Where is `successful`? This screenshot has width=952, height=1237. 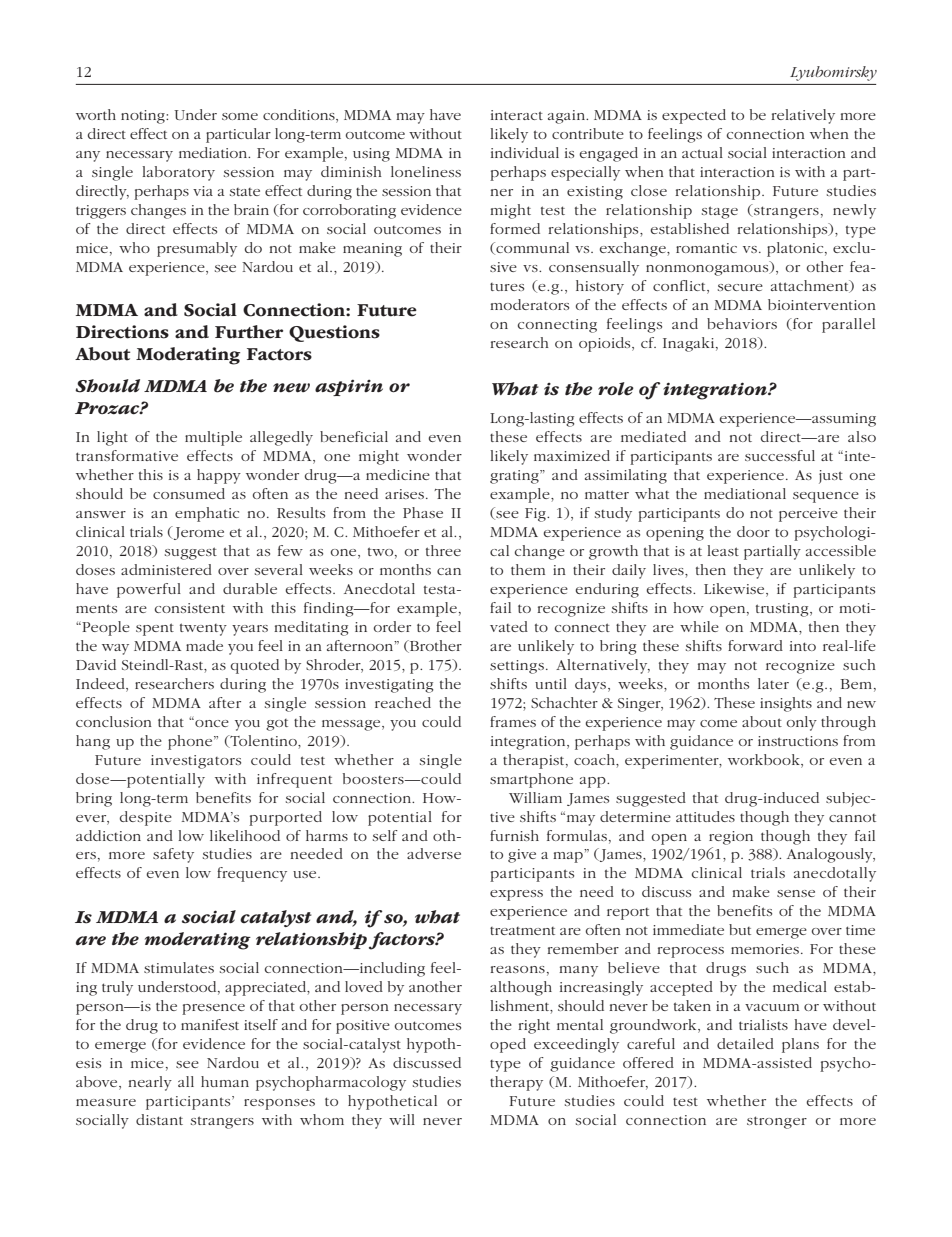
successful is located at coordinates (780, 455).
